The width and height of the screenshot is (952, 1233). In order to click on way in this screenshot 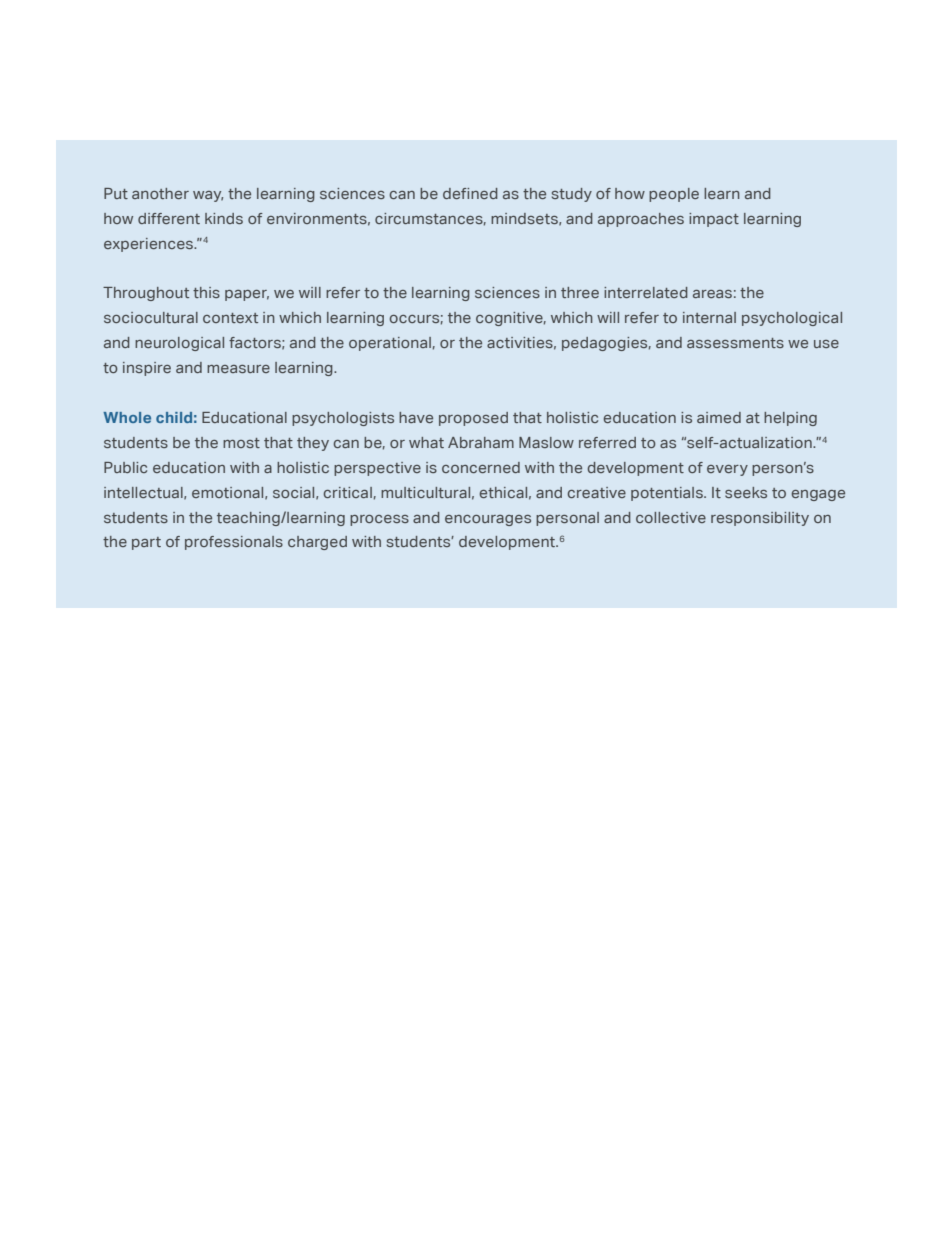, I will do `click(208, 196)`.
